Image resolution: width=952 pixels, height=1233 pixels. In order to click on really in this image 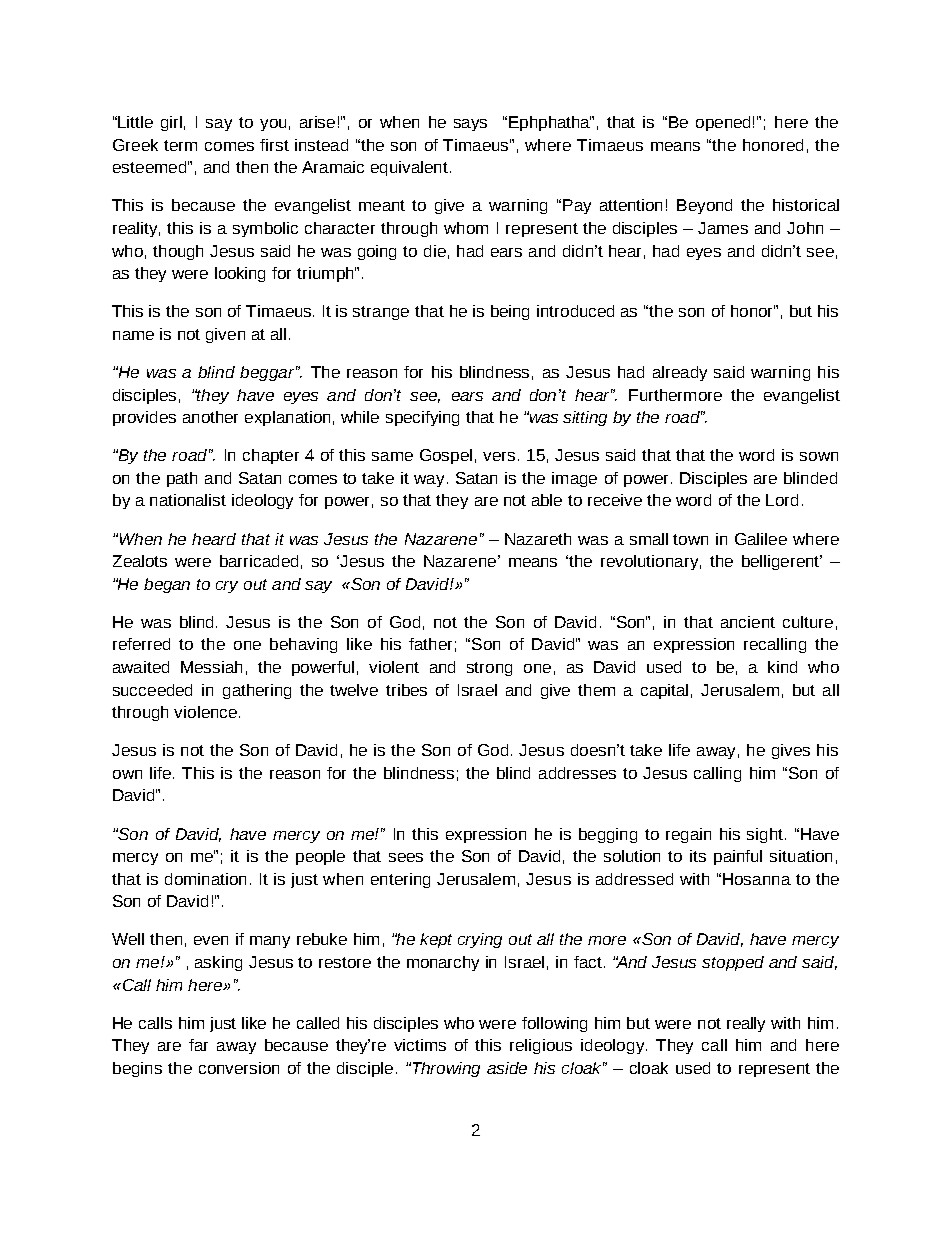, I will do `click(746, 1024)`.
